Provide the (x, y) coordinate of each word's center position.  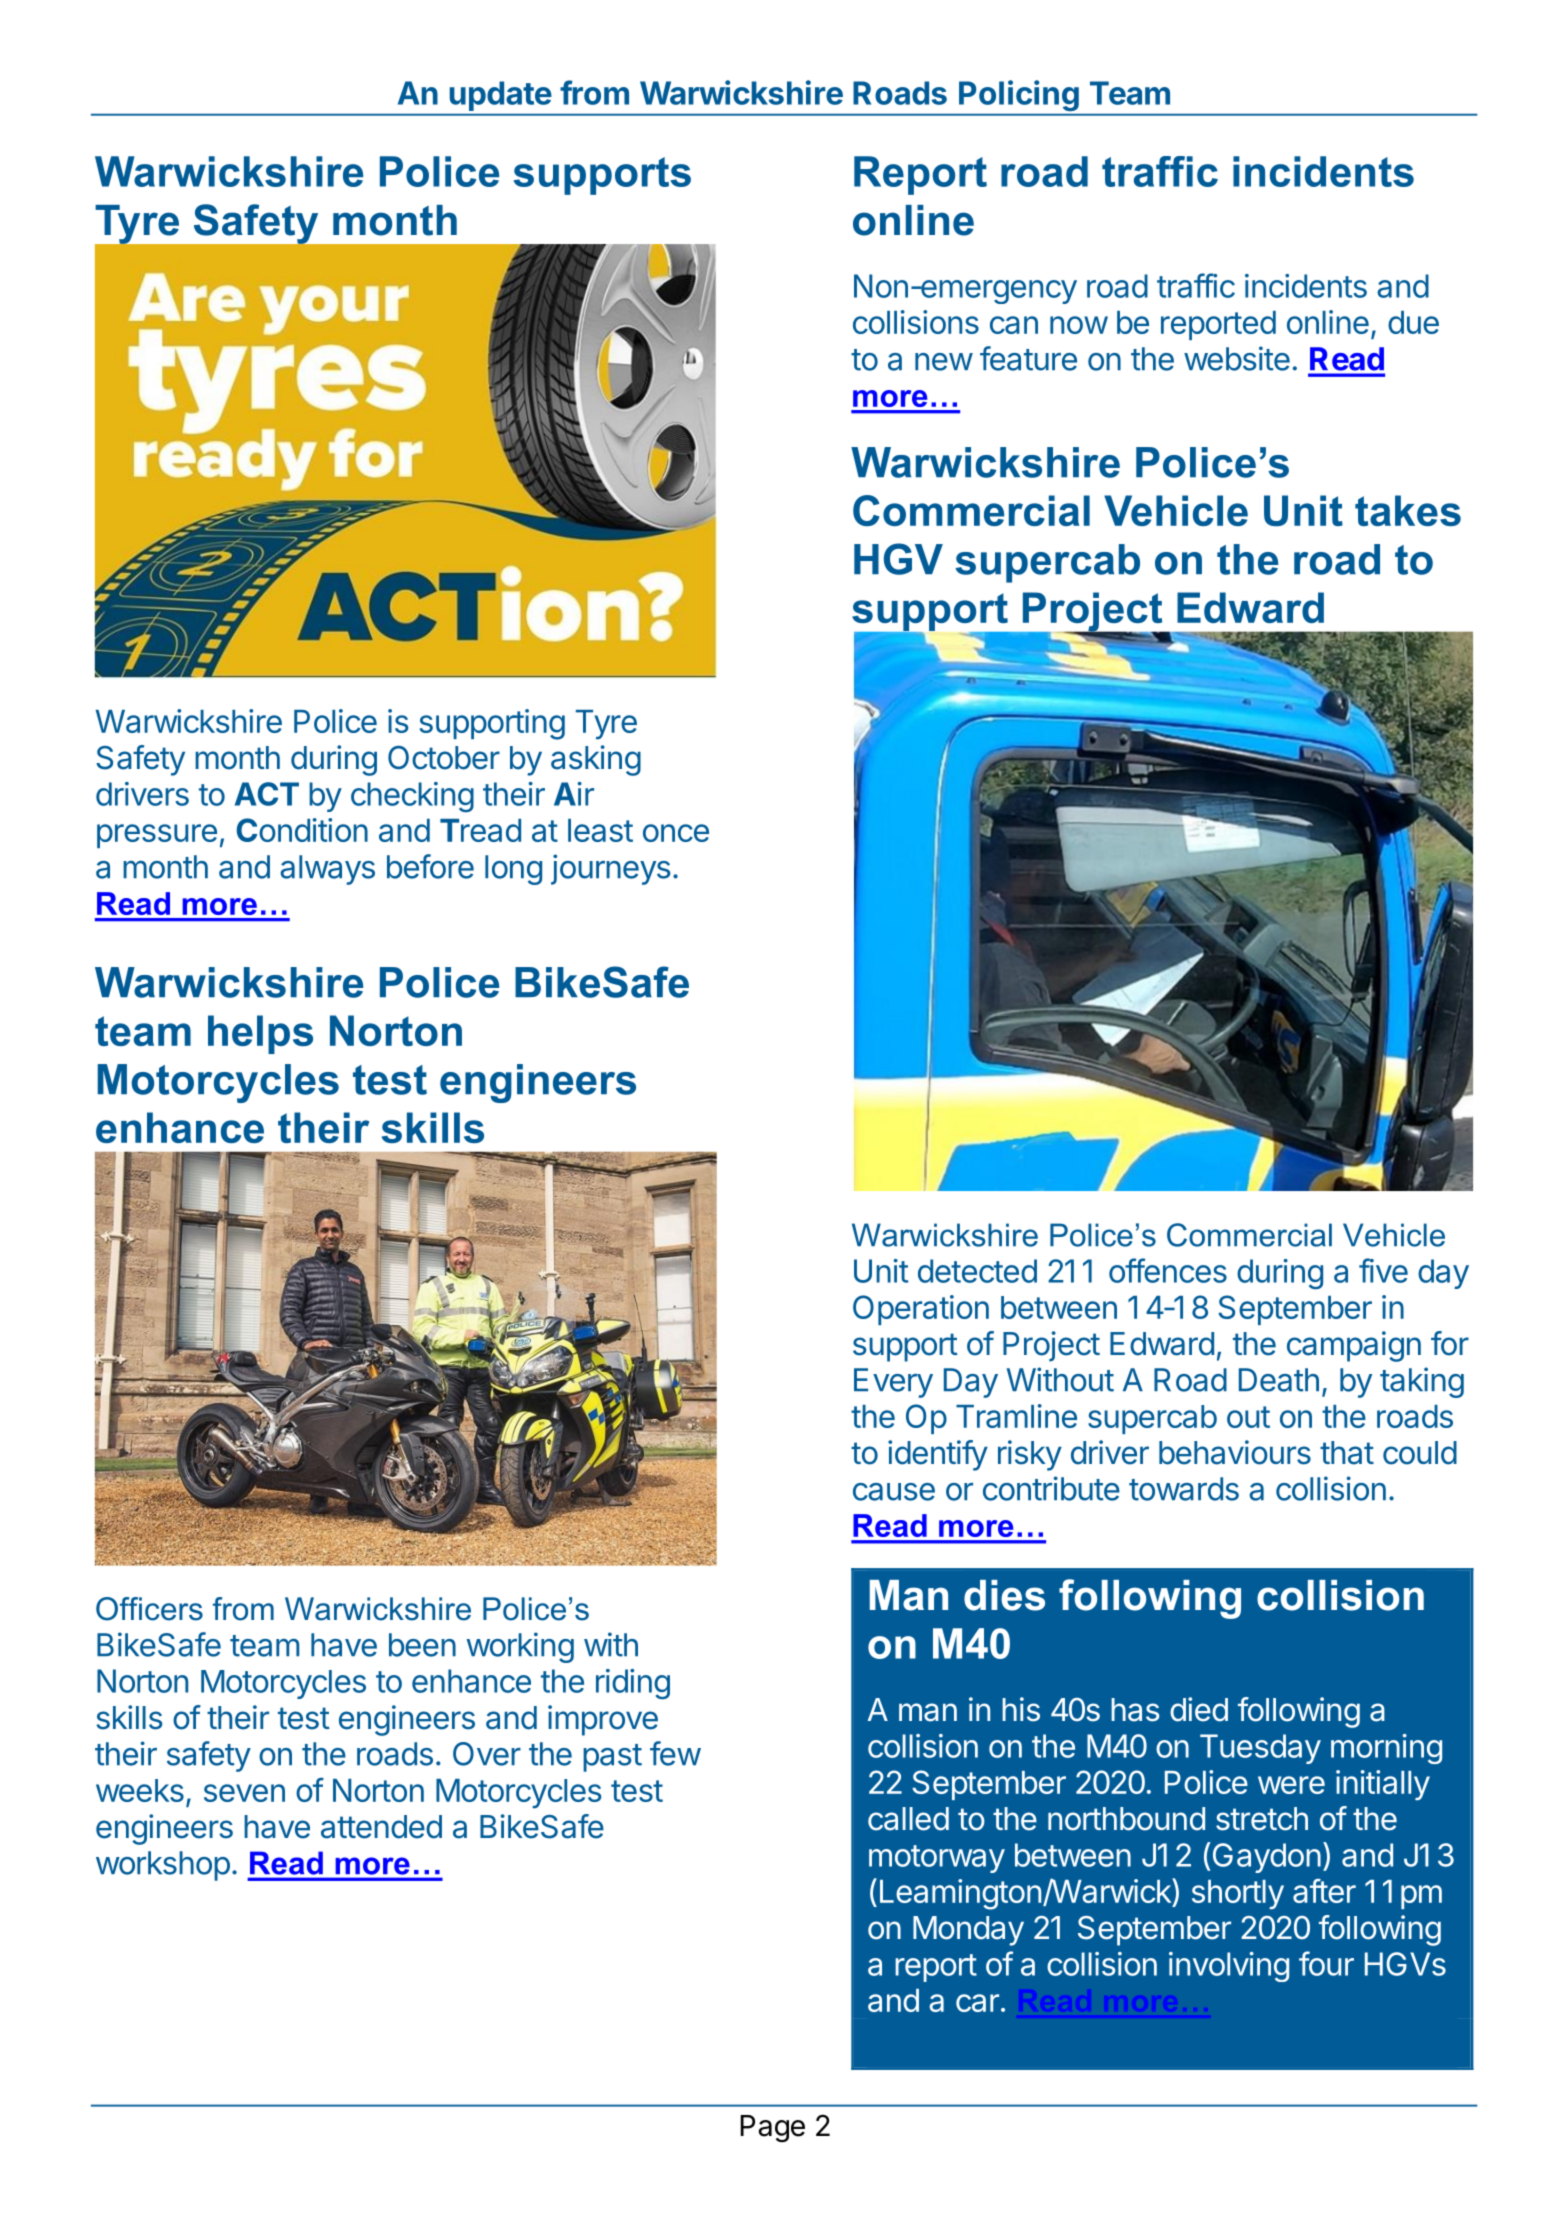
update (500, 96)
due (1413, 322)
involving (1229, 1967)
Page (772, 2128)
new (944, 362)
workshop (163, 1866)
